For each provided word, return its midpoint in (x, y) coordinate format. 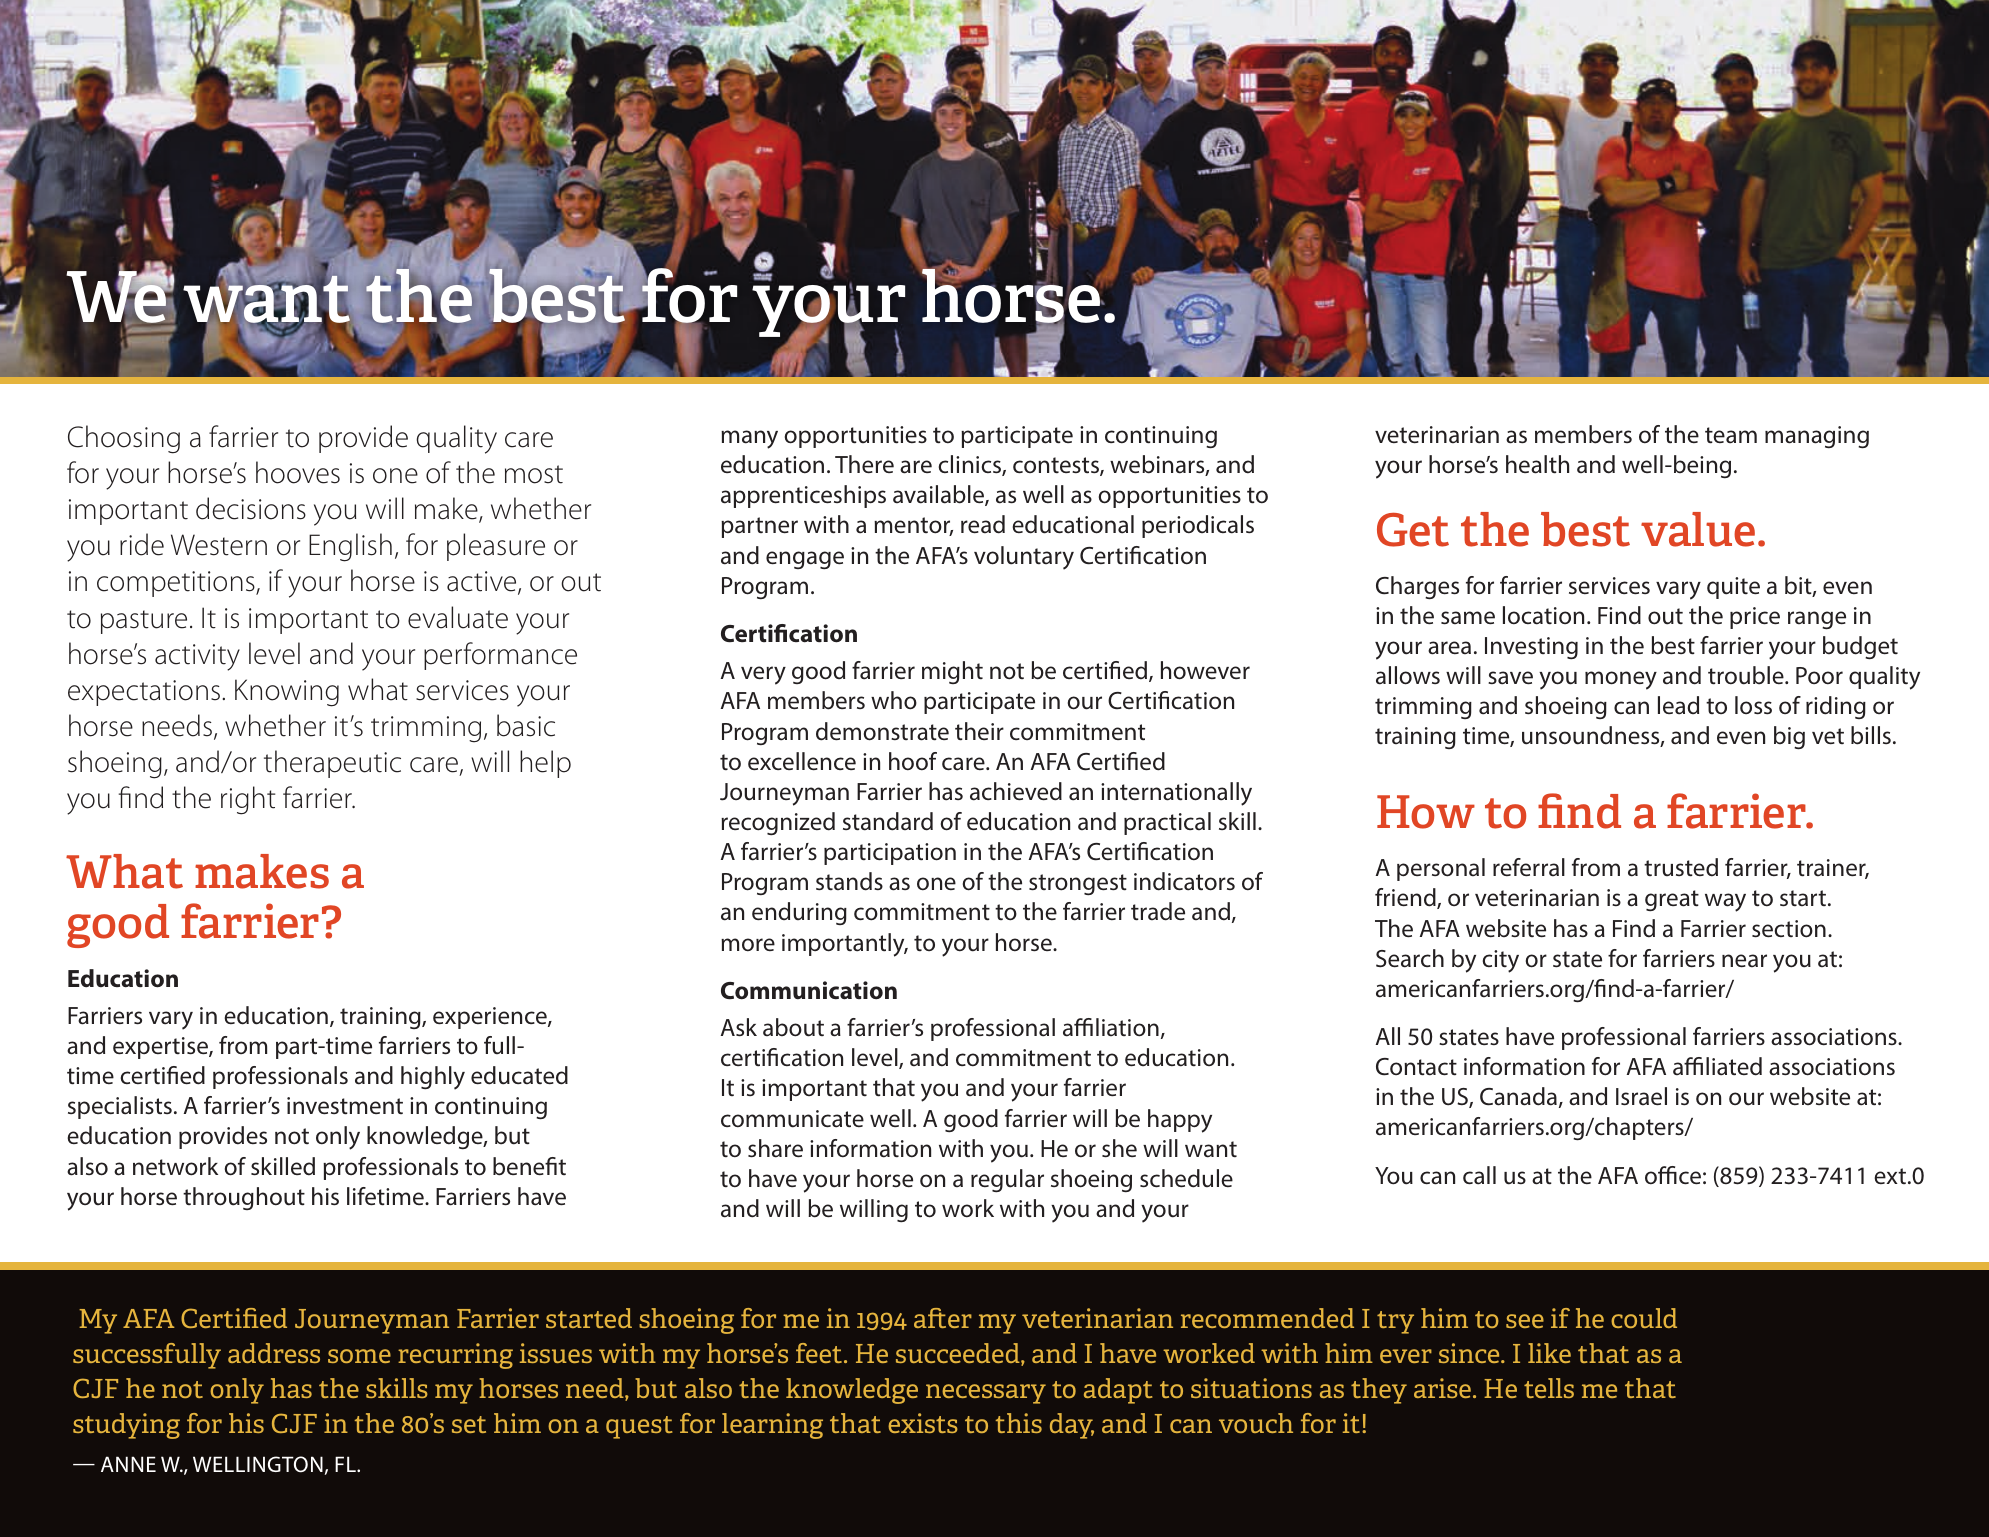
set (469, 1424)
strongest (1078, 884)
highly (433, 1078)
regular (1007, 1180)
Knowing (287, 693)
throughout (244, 1198)
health (1537, 464)
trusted (1681, 867)
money (1621, 680)
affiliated (1717, 1066)
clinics (970, 465)
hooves (298, 472)
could (1644, 1318)
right (248, 800)
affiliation (1111, 1027)
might (952, 672)
